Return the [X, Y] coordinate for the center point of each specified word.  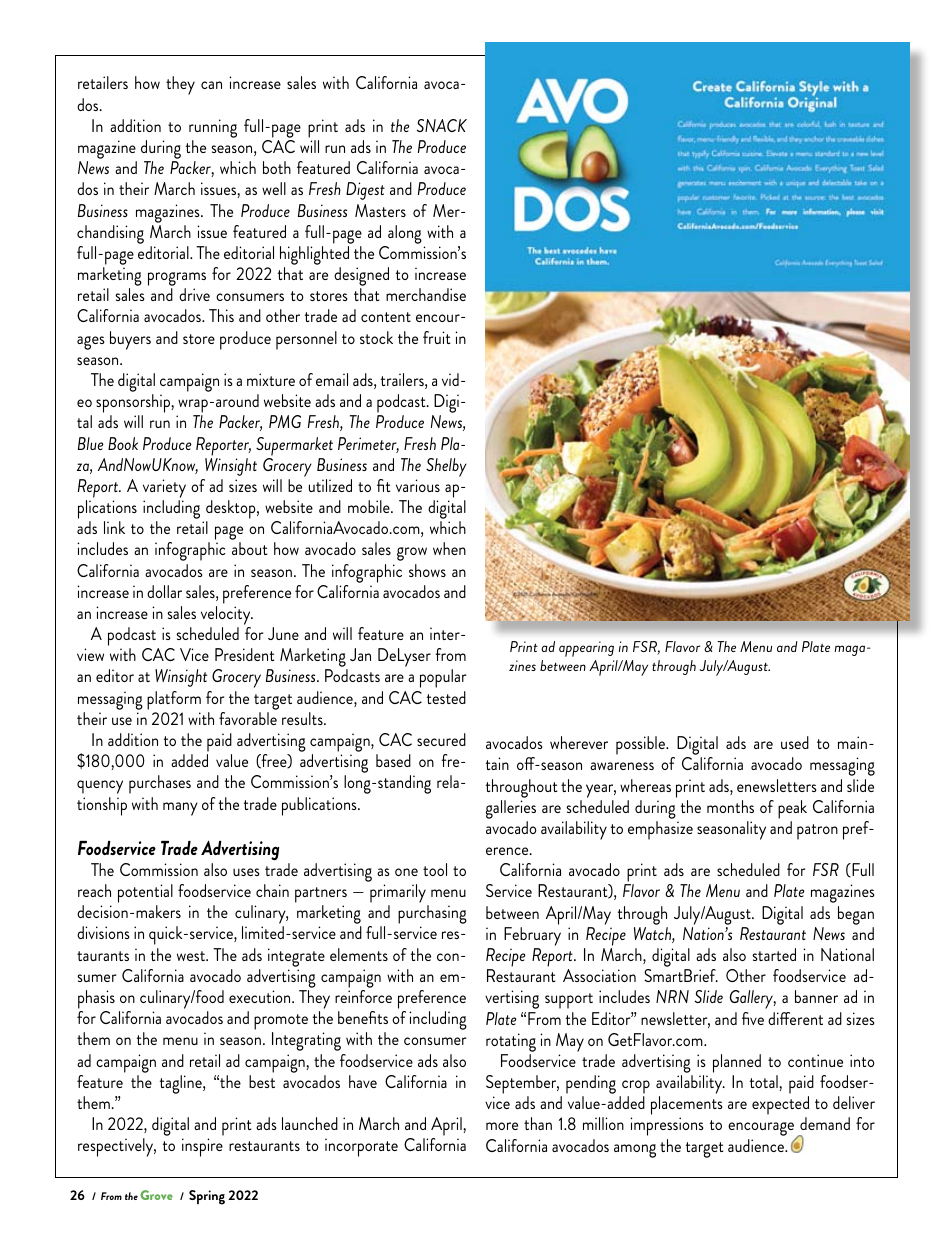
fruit [437, 337]
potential [145, 895]
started [774, 954]
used [795, 742]
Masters [380, 210]
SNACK [442, 125]
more [502, 1126]
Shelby [446, 467]
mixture [271, 379]
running [213, 128]
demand [825, 1123]
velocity [227, 615]
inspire [202, 1147]
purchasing [432, 916]
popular [443, 678]
